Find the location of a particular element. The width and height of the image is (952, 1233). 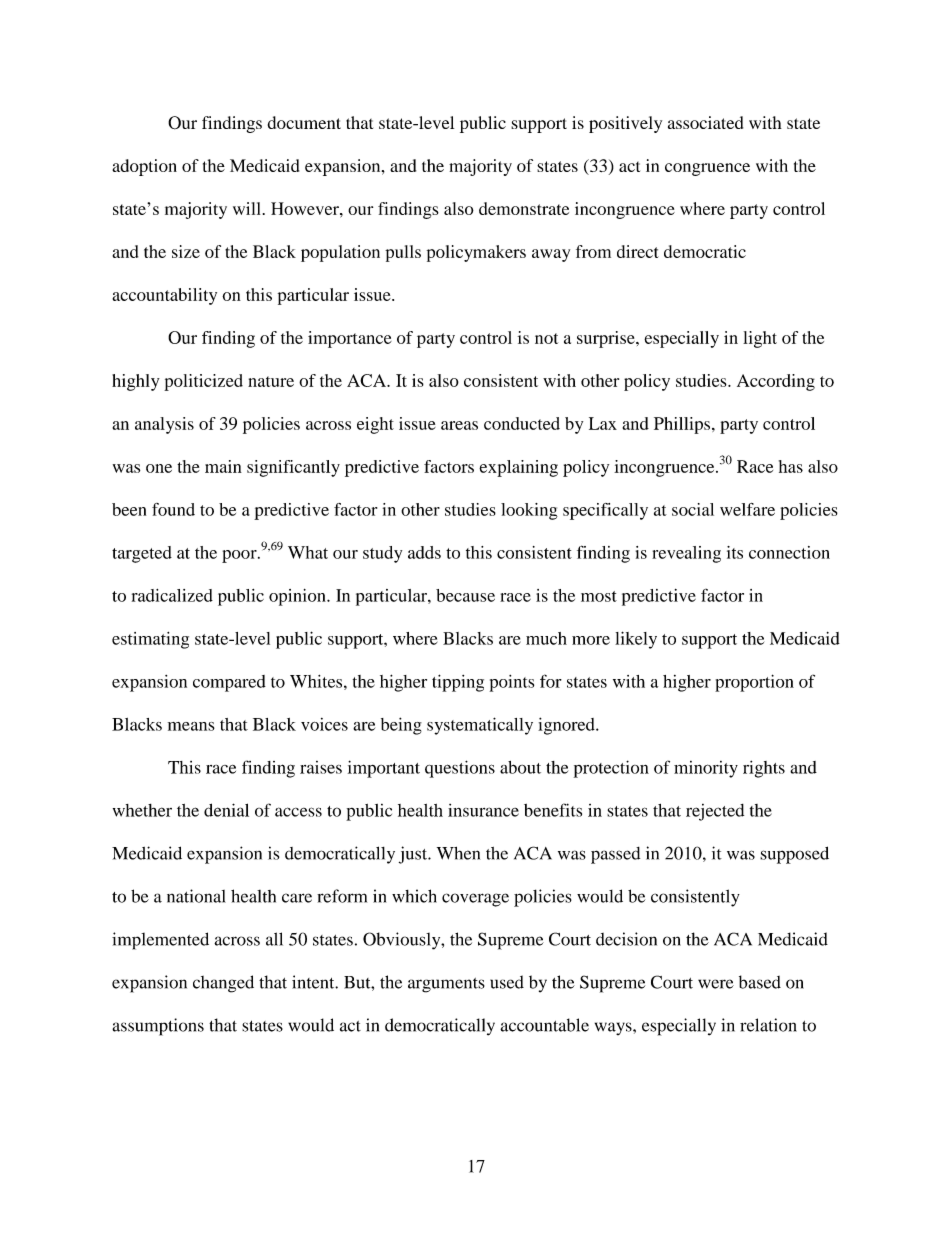

were is located at coordinates (716, 984).
